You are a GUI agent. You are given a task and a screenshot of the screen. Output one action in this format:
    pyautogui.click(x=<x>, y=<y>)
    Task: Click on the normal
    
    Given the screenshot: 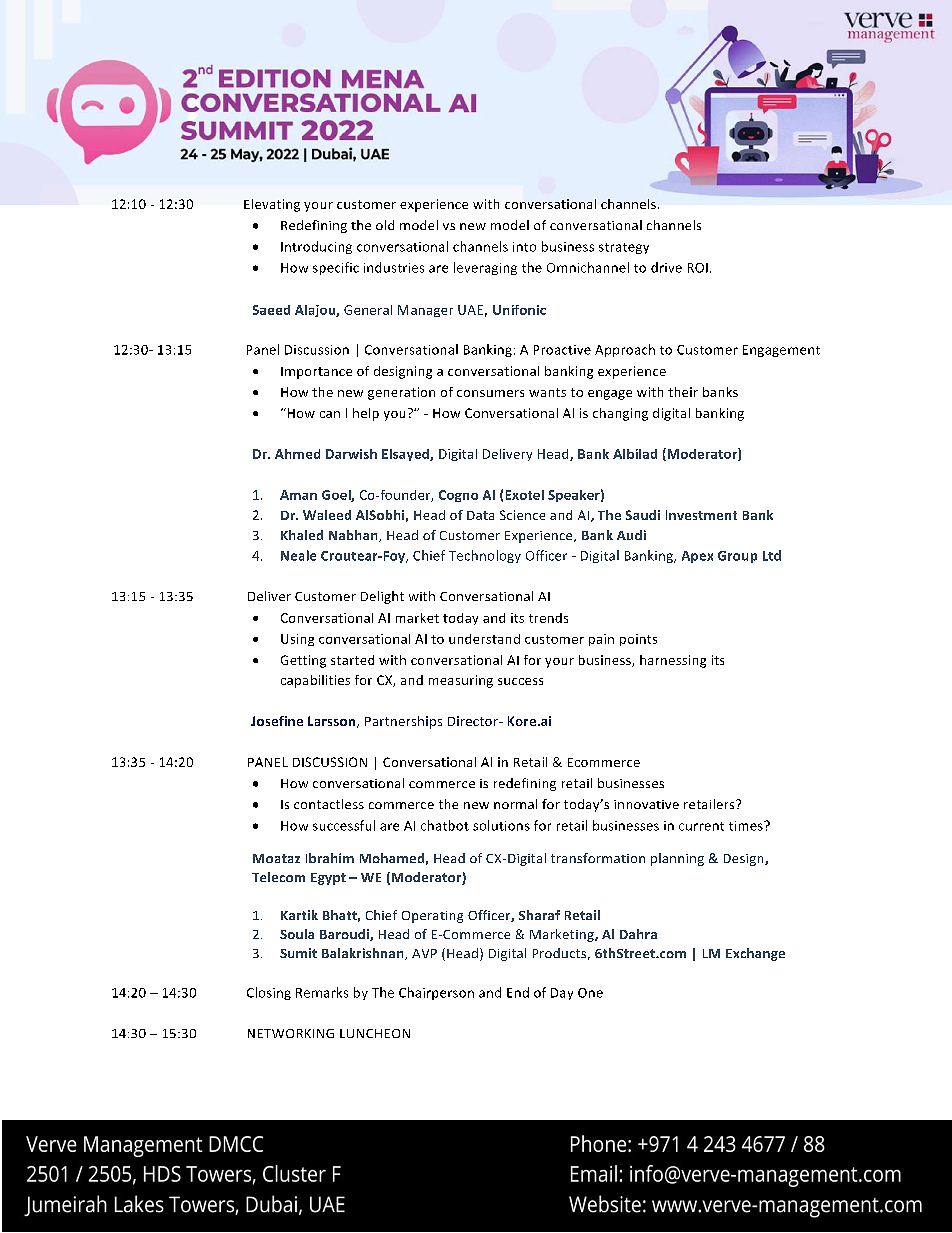 What is the action you would take?
    pyautogui.click(x=515, y=804)
